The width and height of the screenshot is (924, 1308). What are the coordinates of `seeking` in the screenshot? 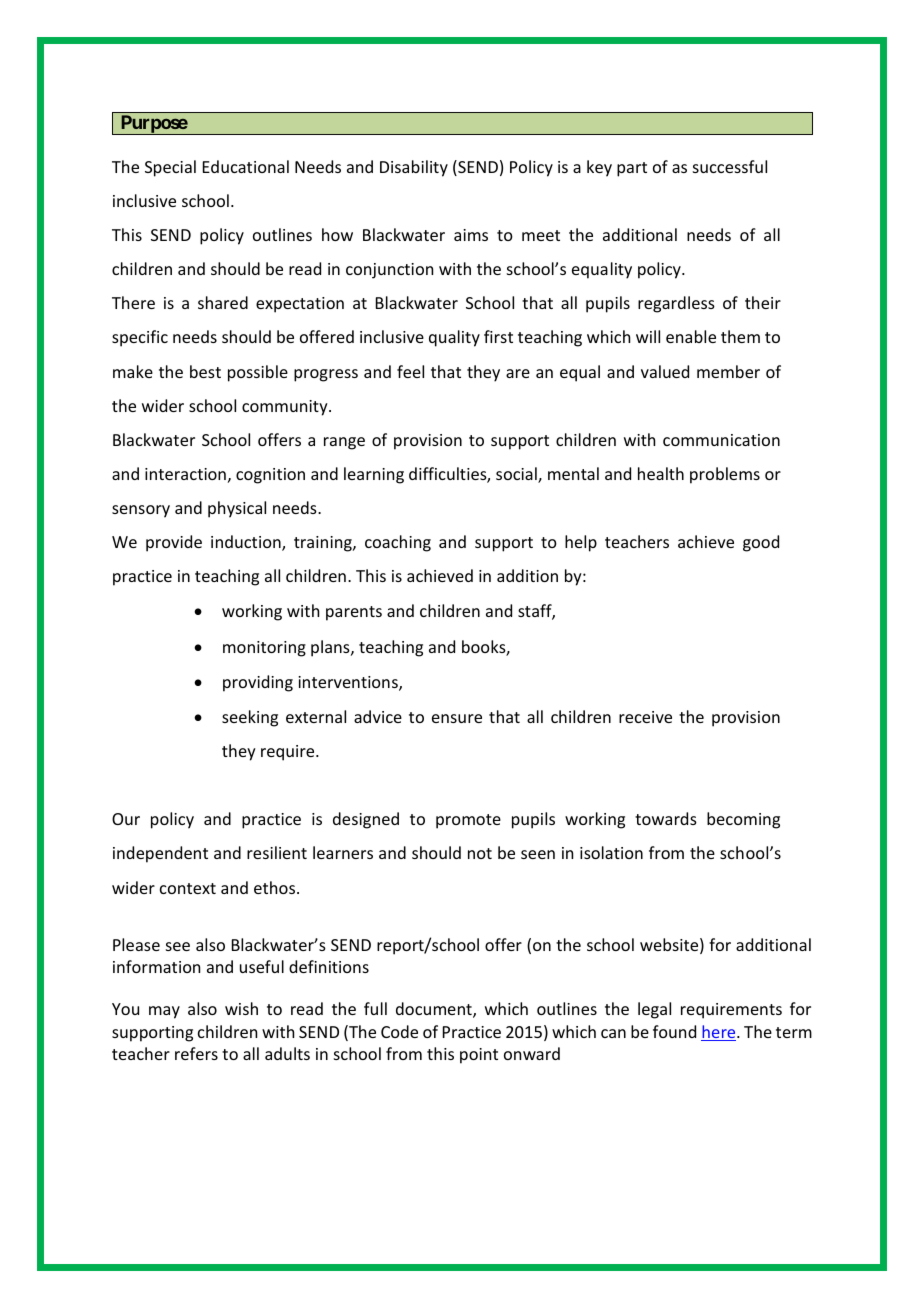 It's located at (250, 718).
